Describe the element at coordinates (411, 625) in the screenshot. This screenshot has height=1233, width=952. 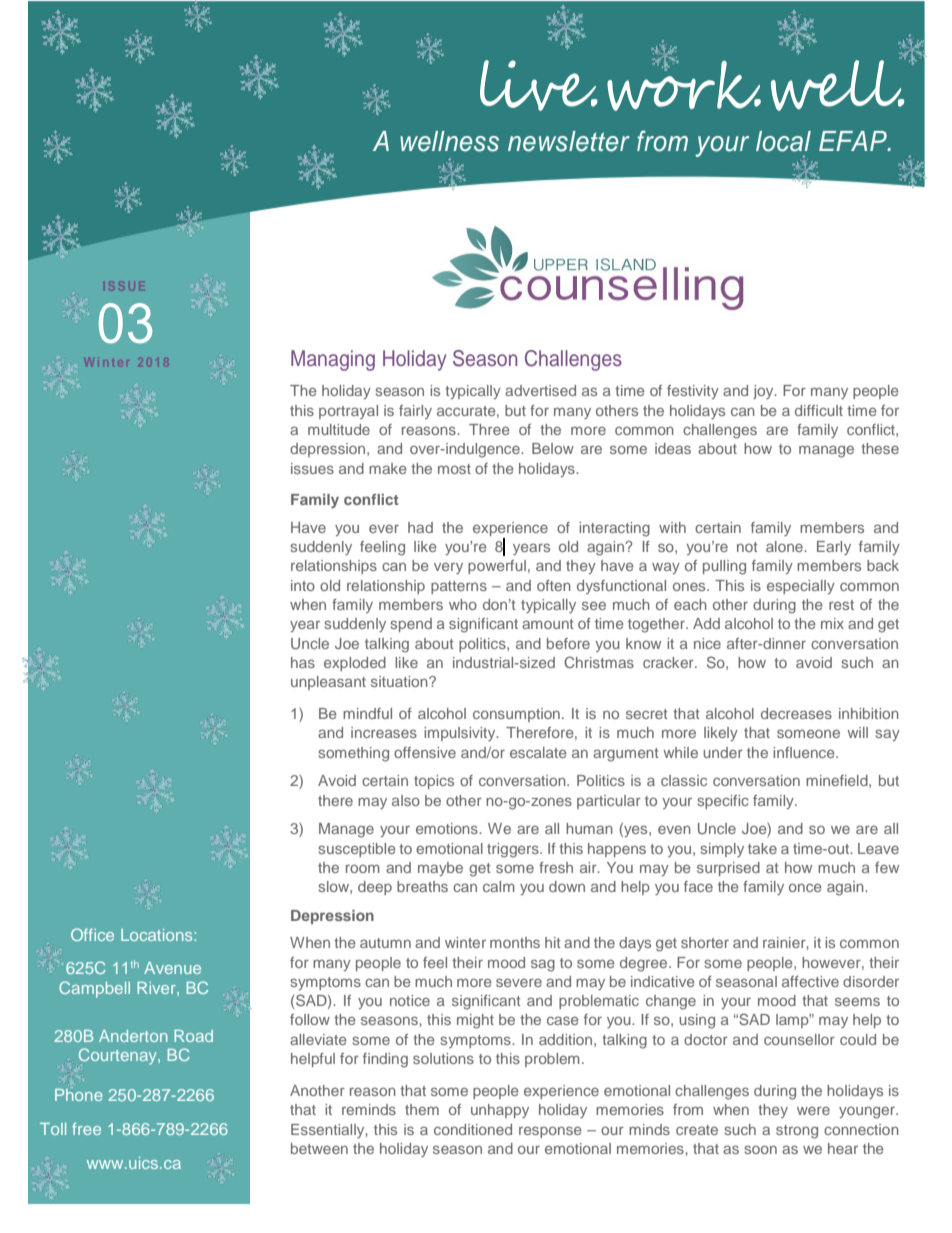
I see `spend` at that location.
